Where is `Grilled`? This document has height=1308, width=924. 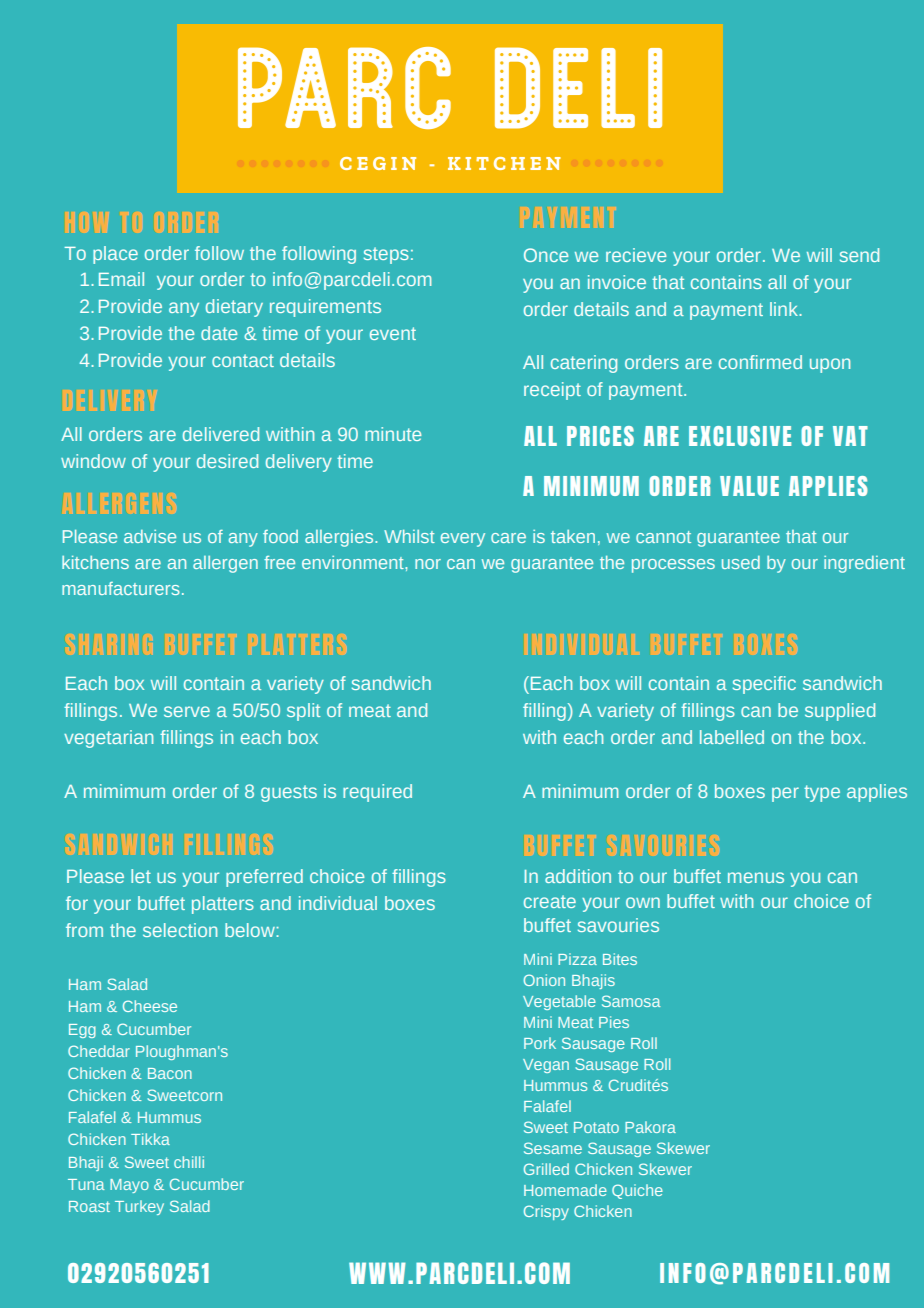
Grilled is located at coordinates (546, 1169).
